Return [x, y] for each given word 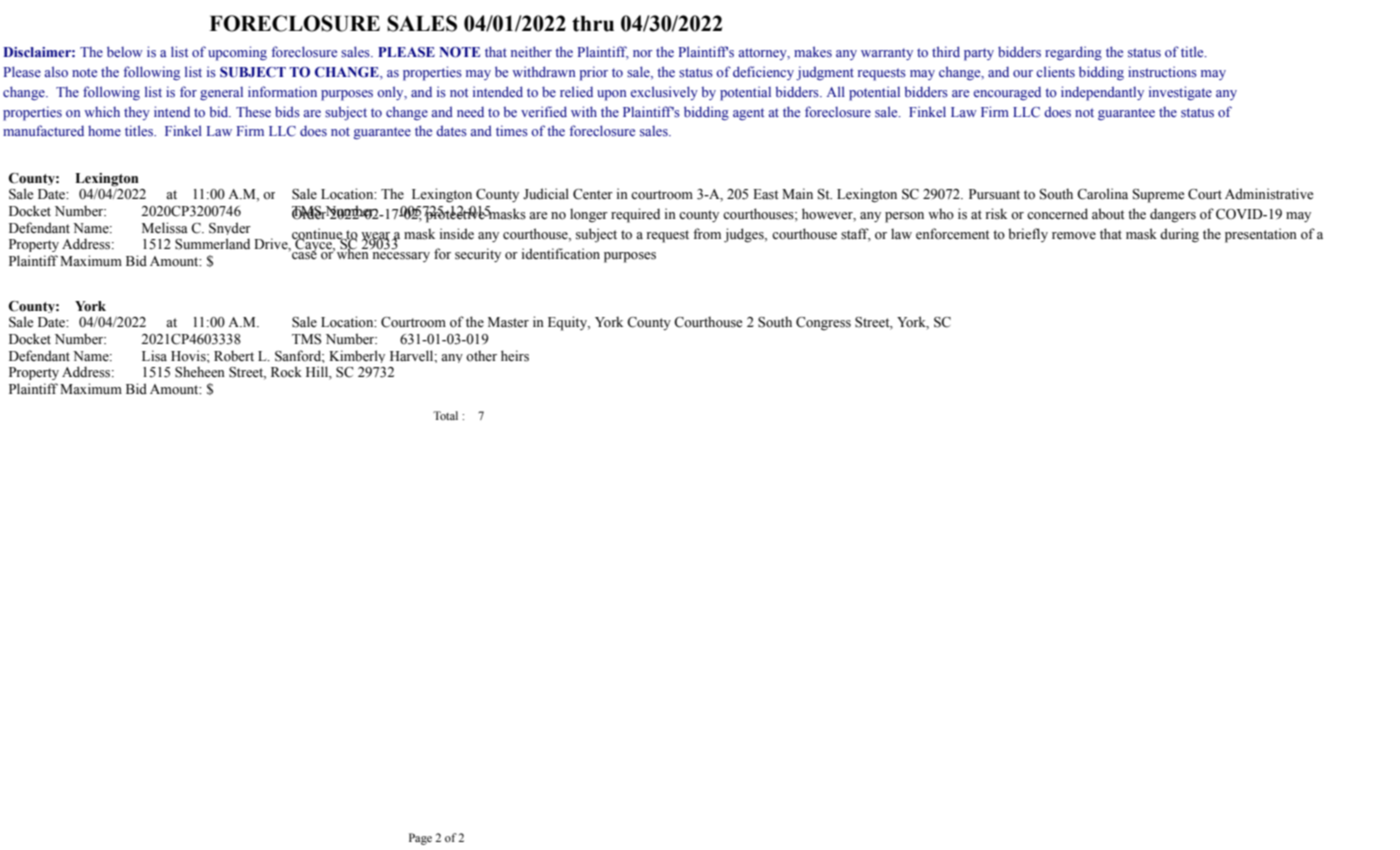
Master [508, 322]
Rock [286, 371]
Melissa [165, 228]
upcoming [237, 53]
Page [420, 839]
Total [445, 415]
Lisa [154, 356]
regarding [1073, 53]
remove [1074, 236]
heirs [515, 356]
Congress [823, 324]
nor [643, 53]
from [707, 234]
